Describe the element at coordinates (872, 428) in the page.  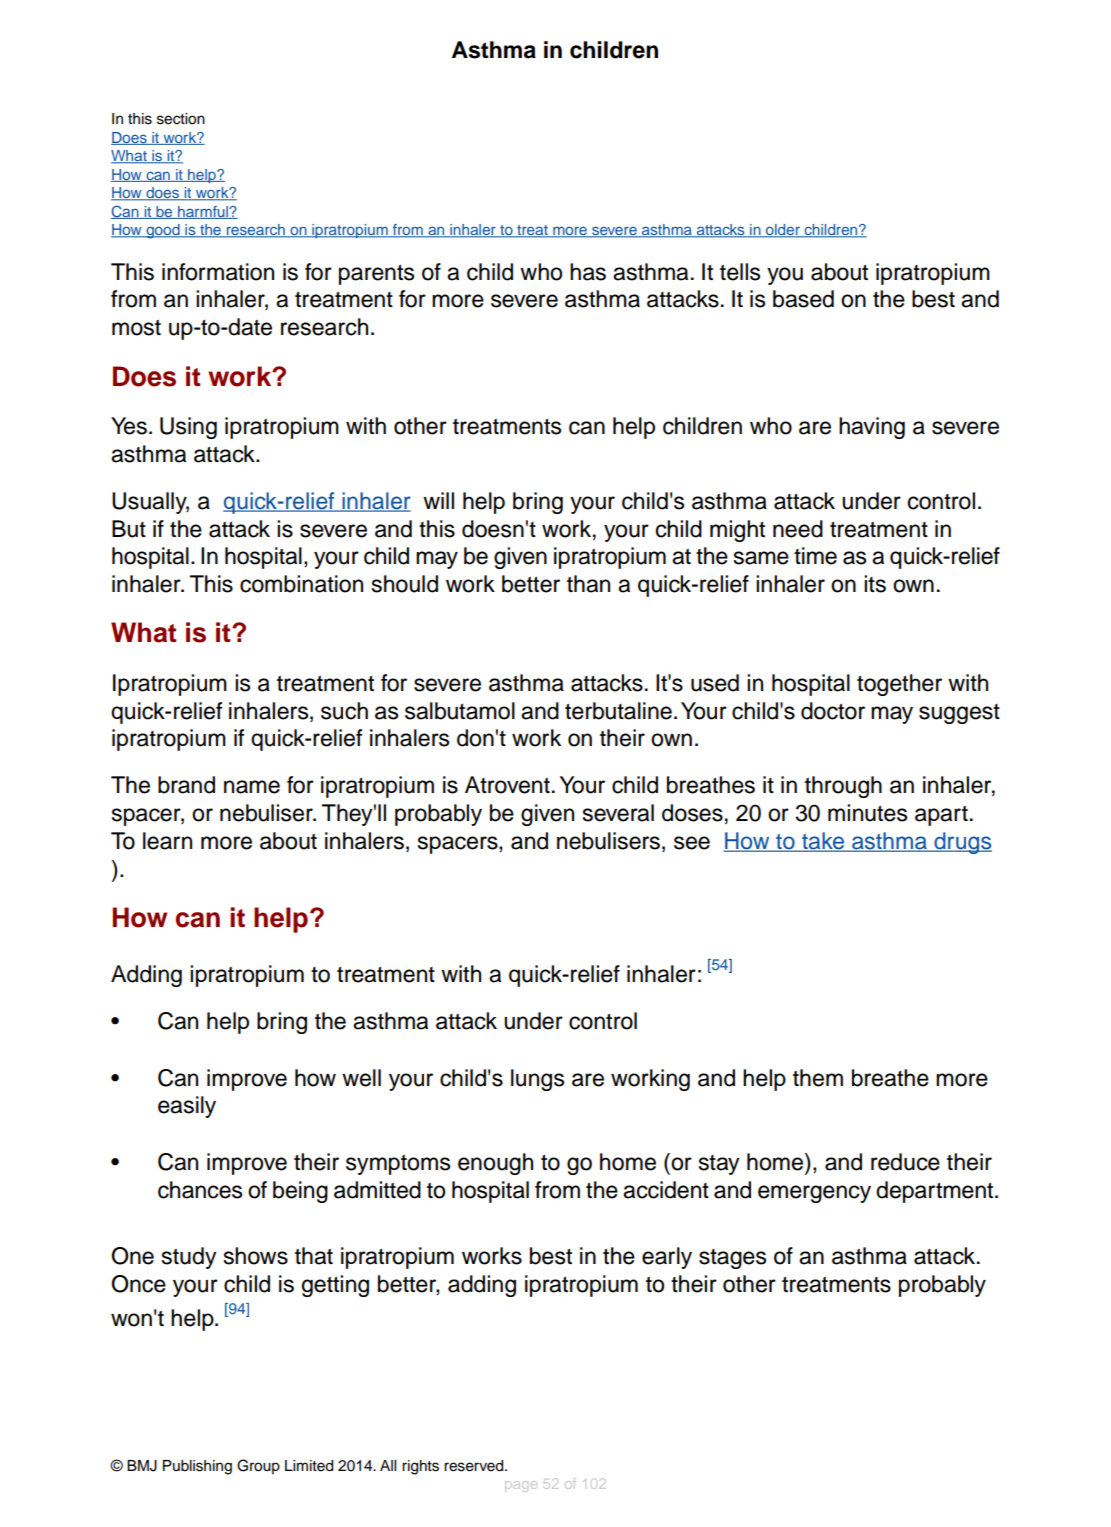
I see `having` at that location.
